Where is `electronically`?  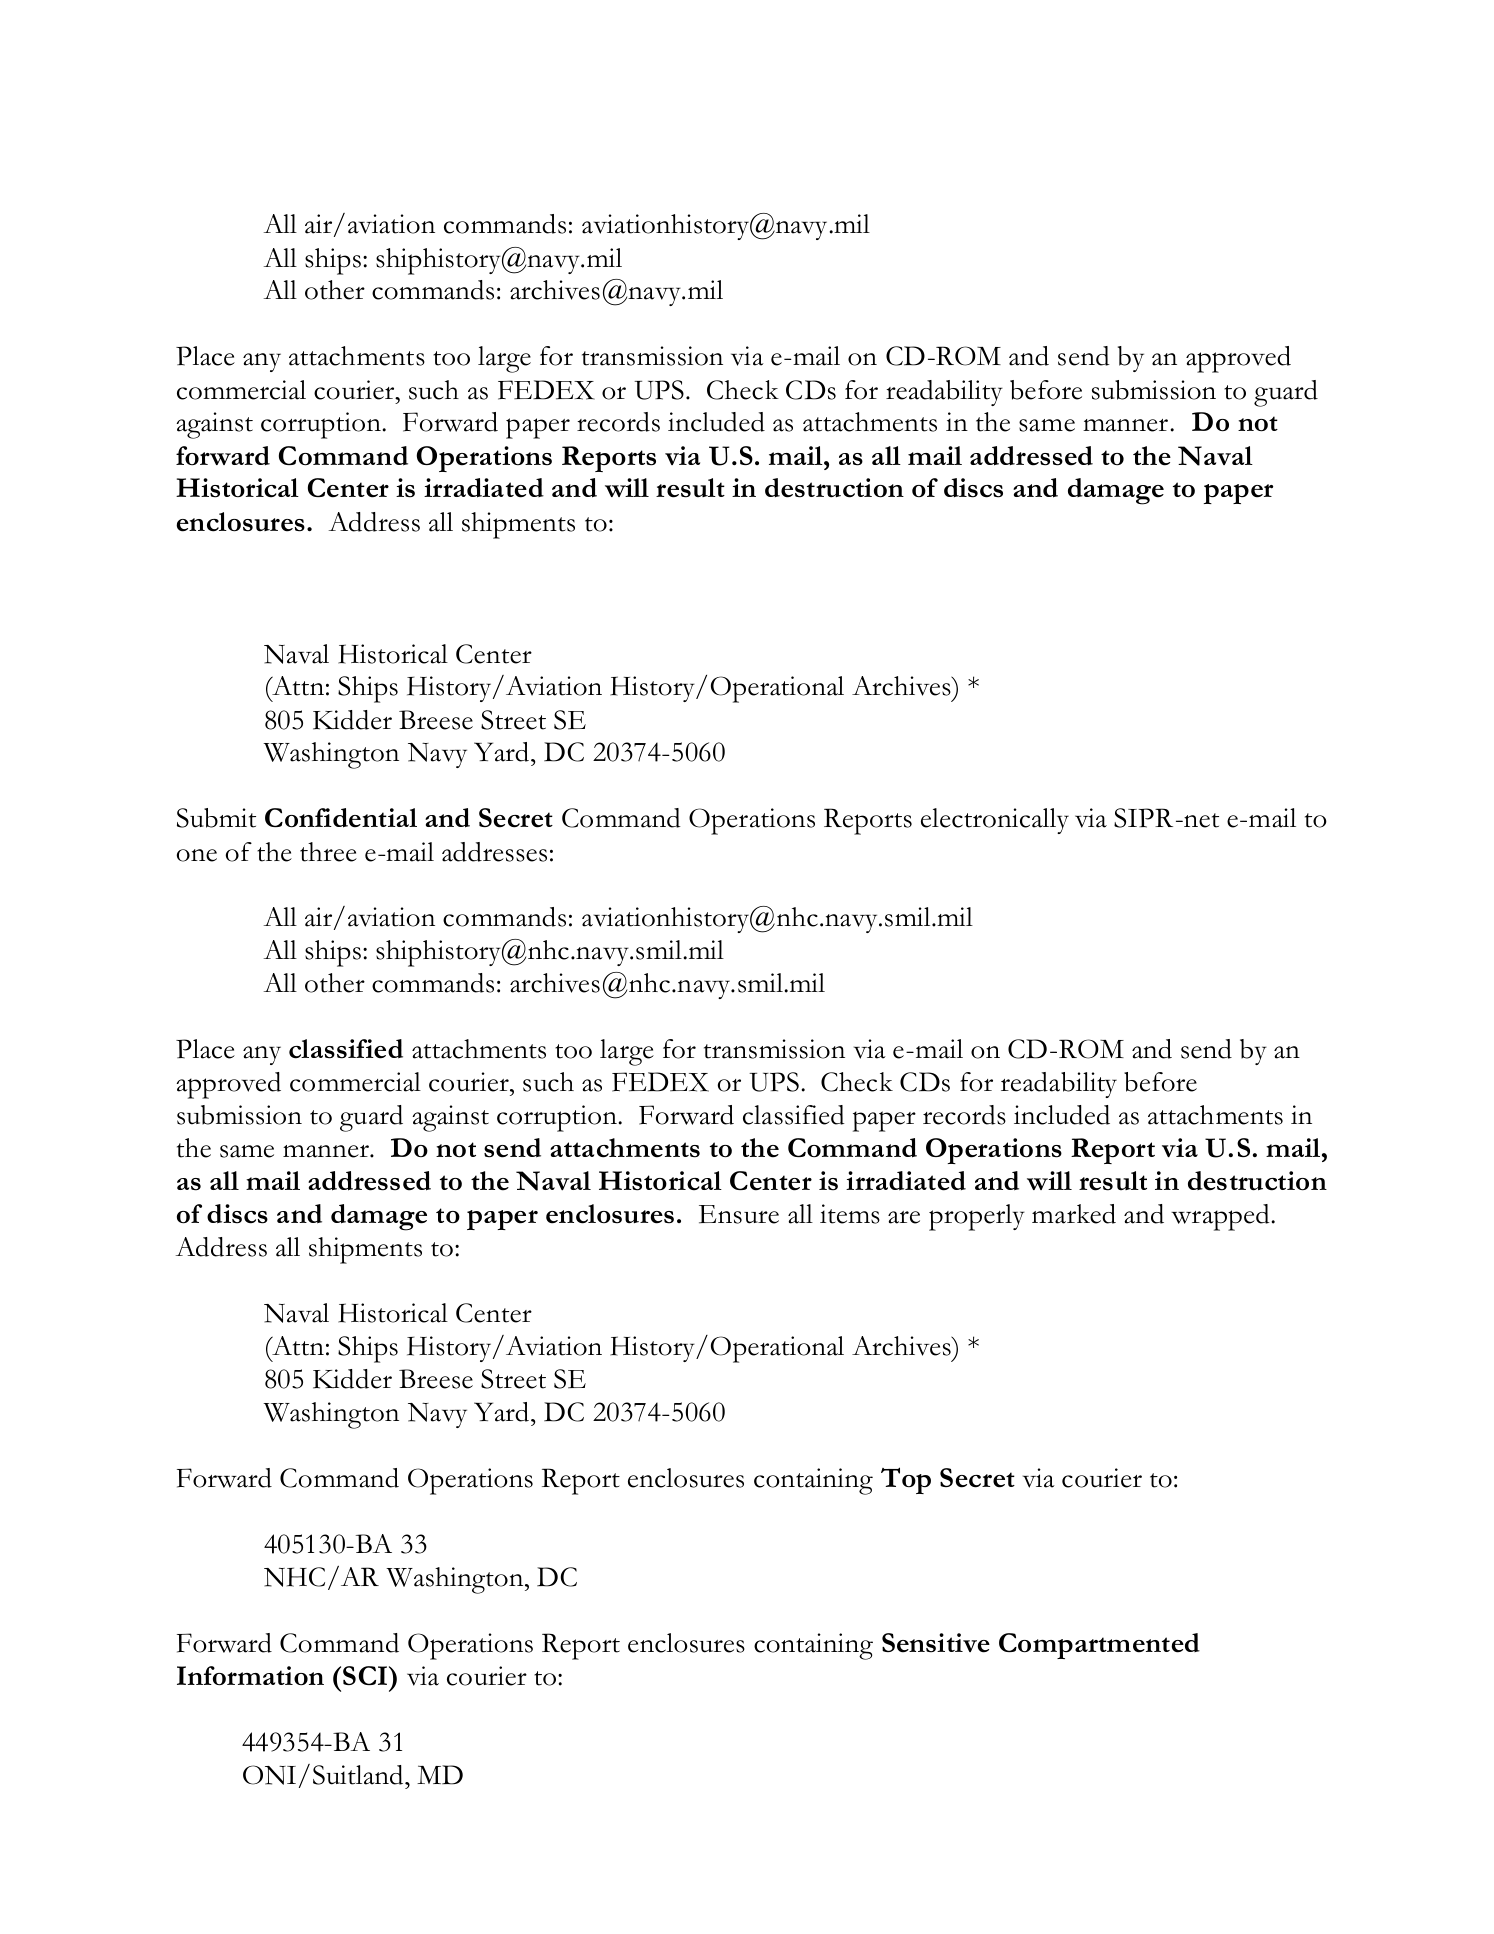 electronically is located at coordinates (995, 821).
